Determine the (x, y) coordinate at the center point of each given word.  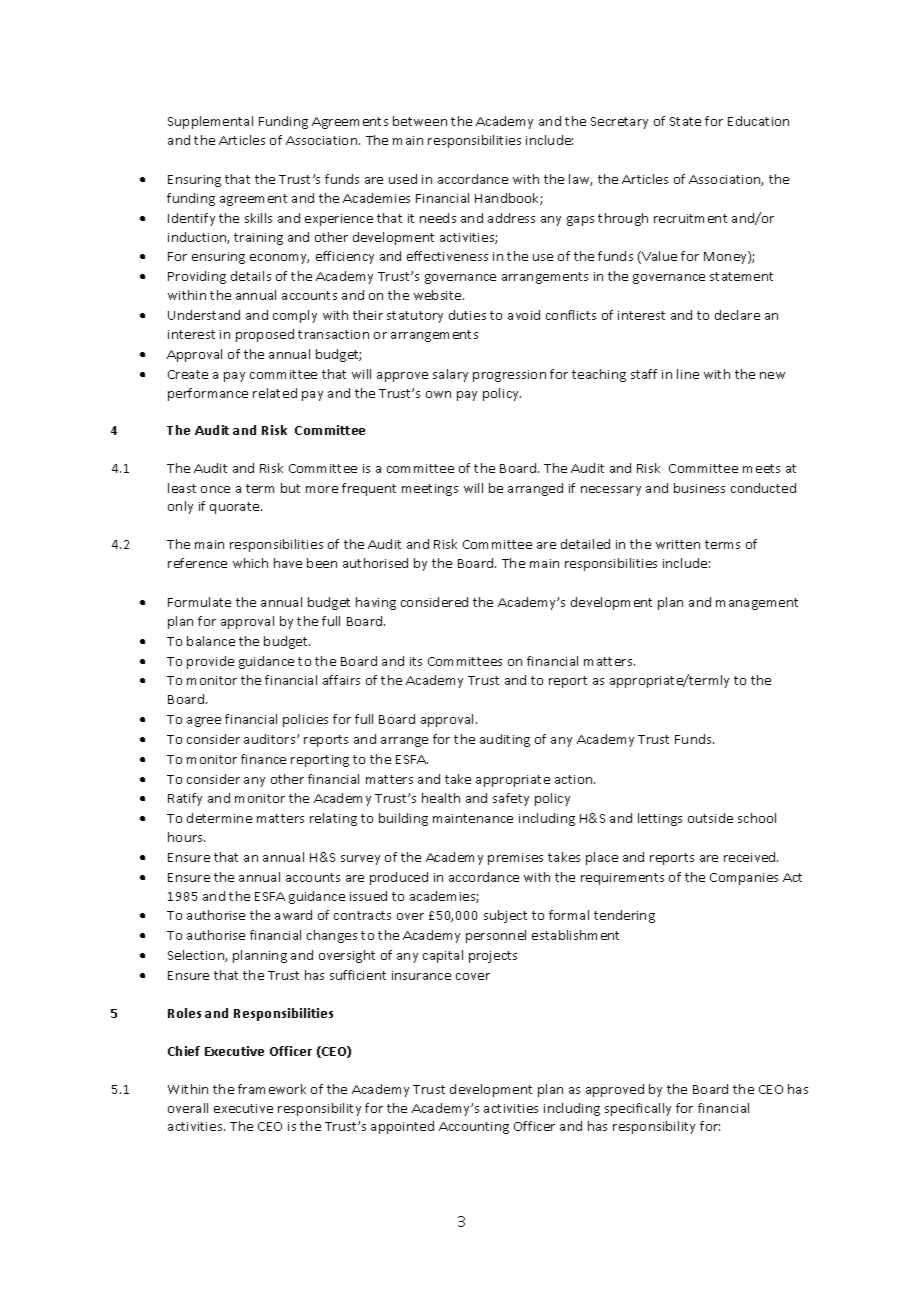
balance (211, 641)
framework (272, 1089)
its (416, 661)
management (757, 604)
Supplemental (210, 122)
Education (758, 121)
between (420, 121)
